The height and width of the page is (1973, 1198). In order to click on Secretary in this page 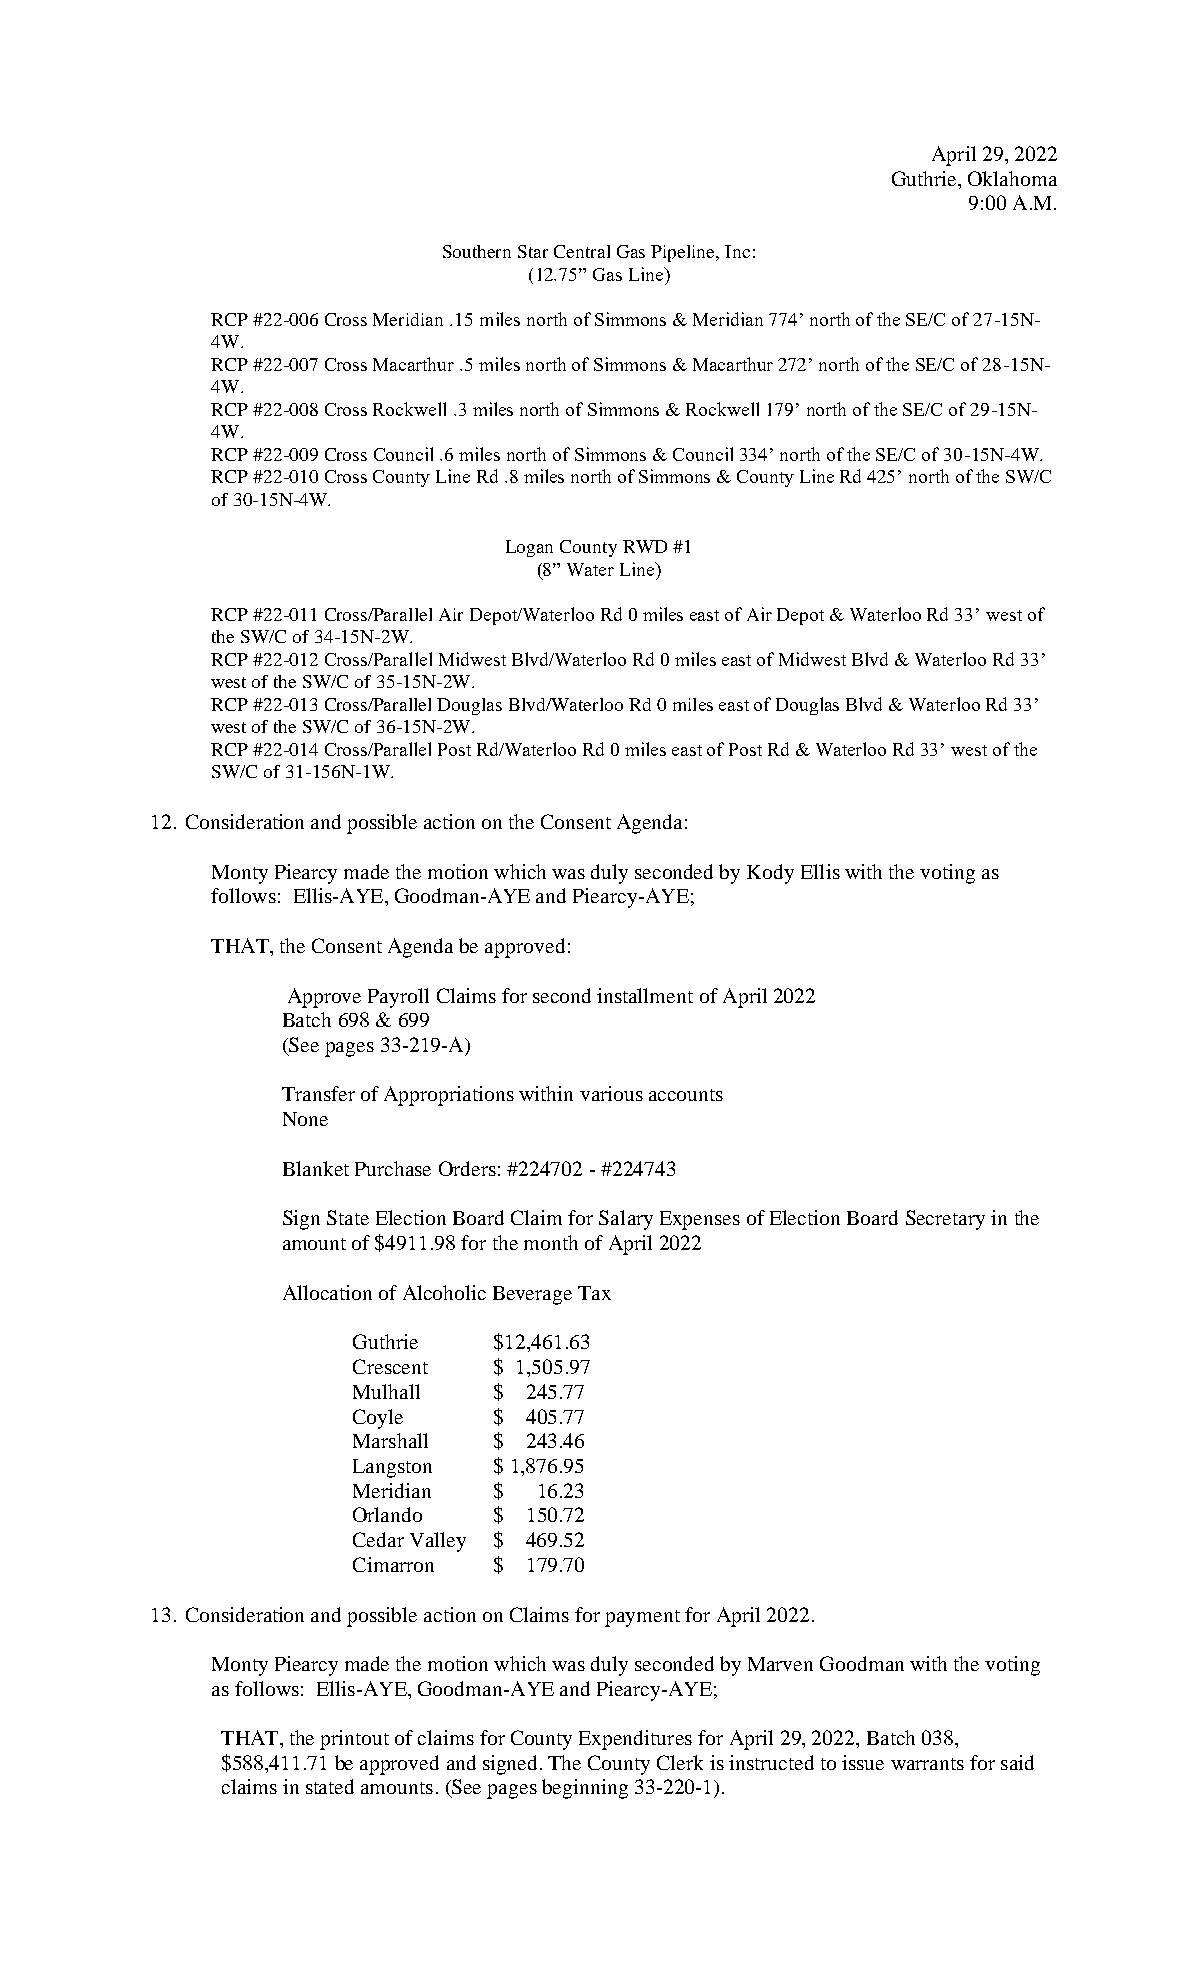, I will do `click(945, 1220)`.
